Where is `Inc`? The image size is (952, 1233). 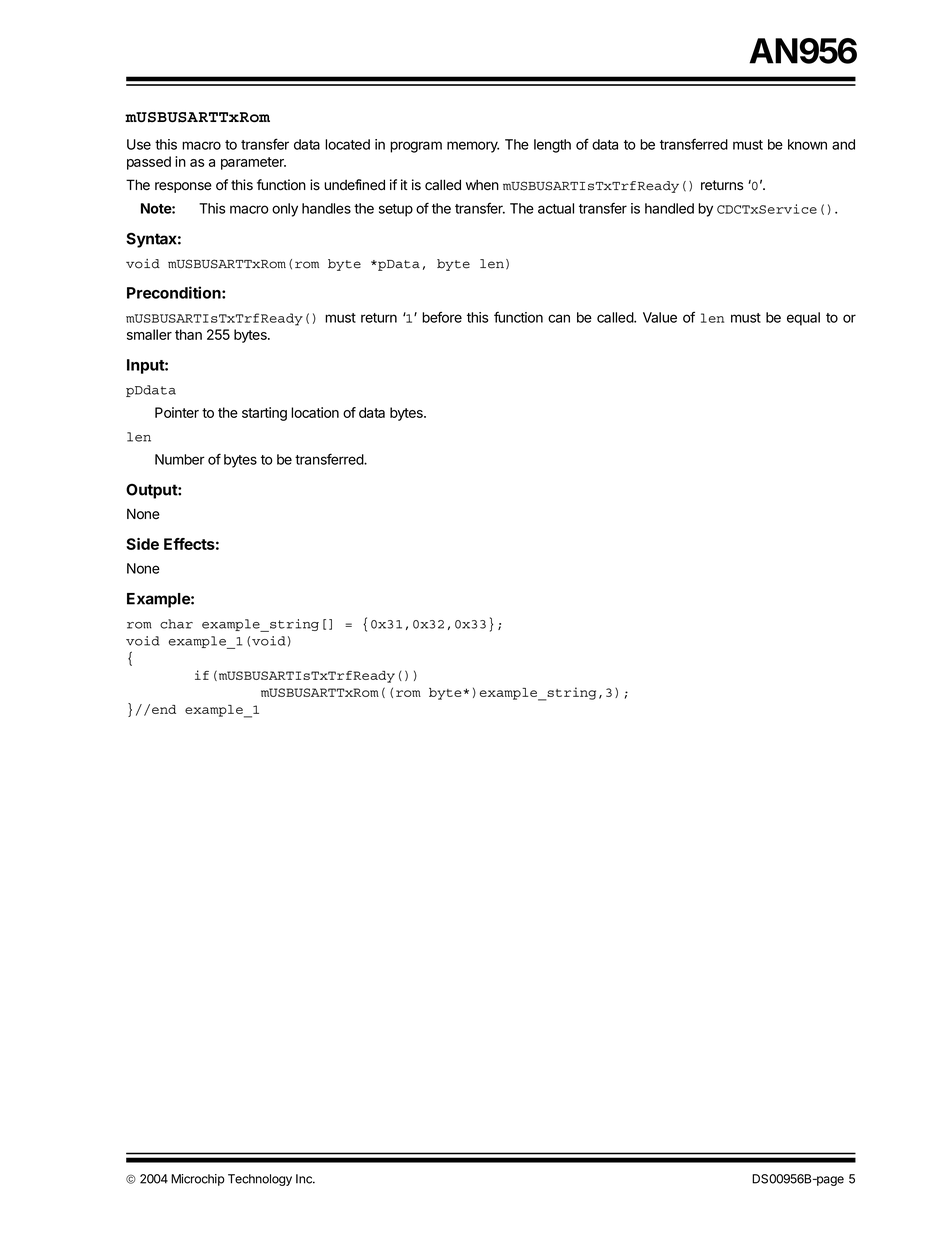
Inc is located at coordinates (305, 1179).
